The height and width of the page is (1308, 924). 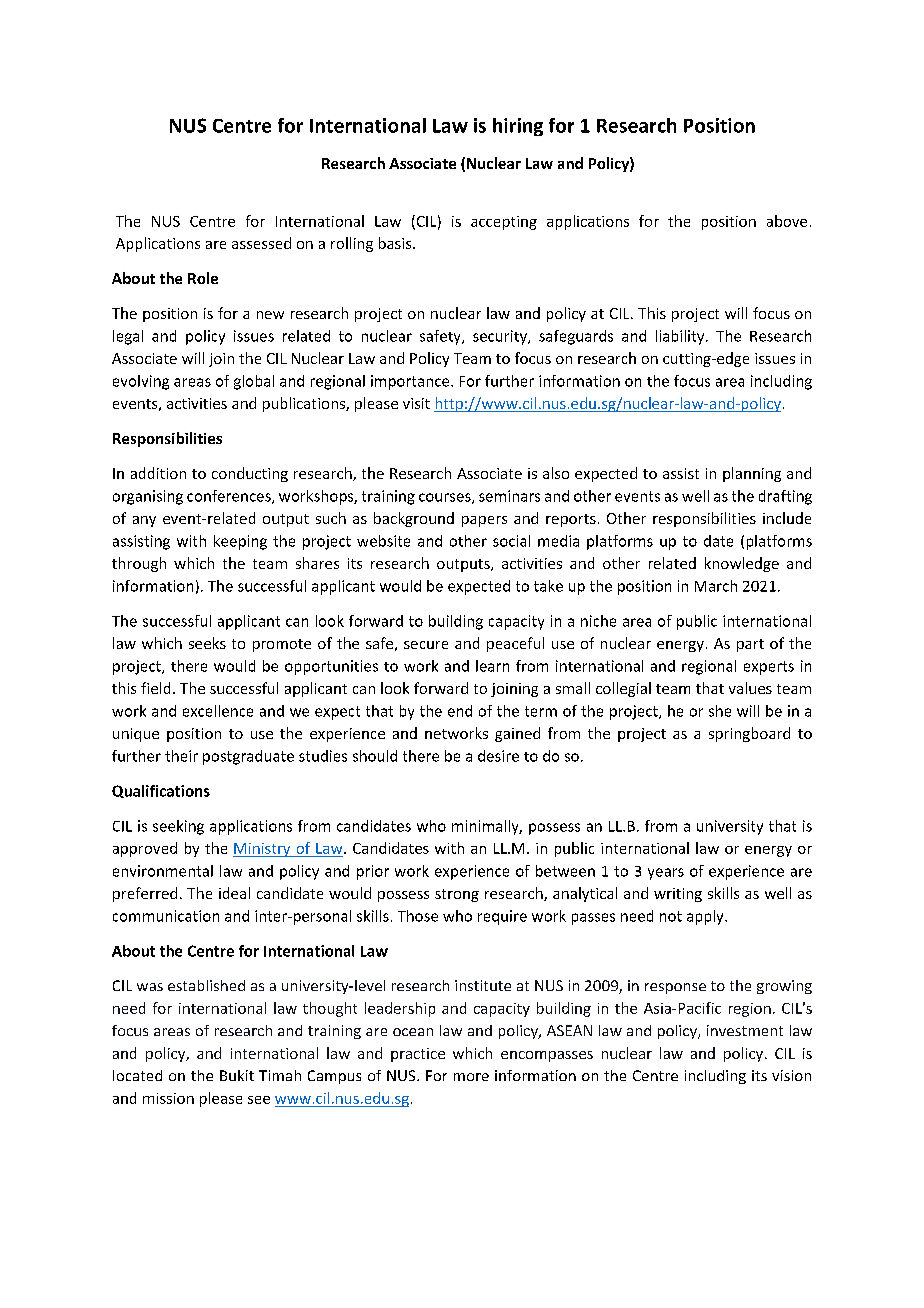 What do you see at coordinates (261, 243) in the page?
I see `assessed` at bounding box center [261, 243].
